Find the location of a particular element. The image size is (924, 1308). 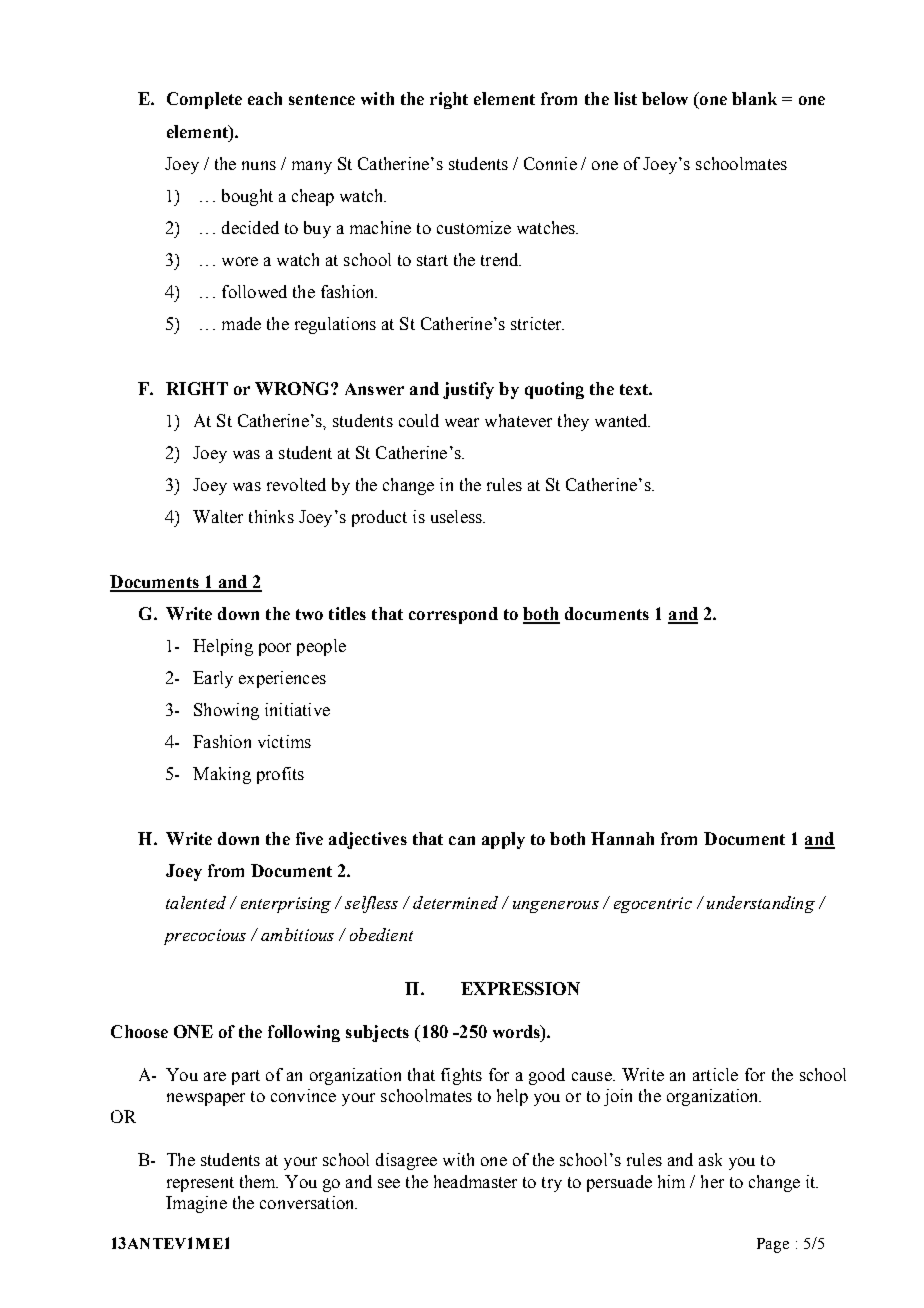

Walter is located at coordinates (218, 516).
